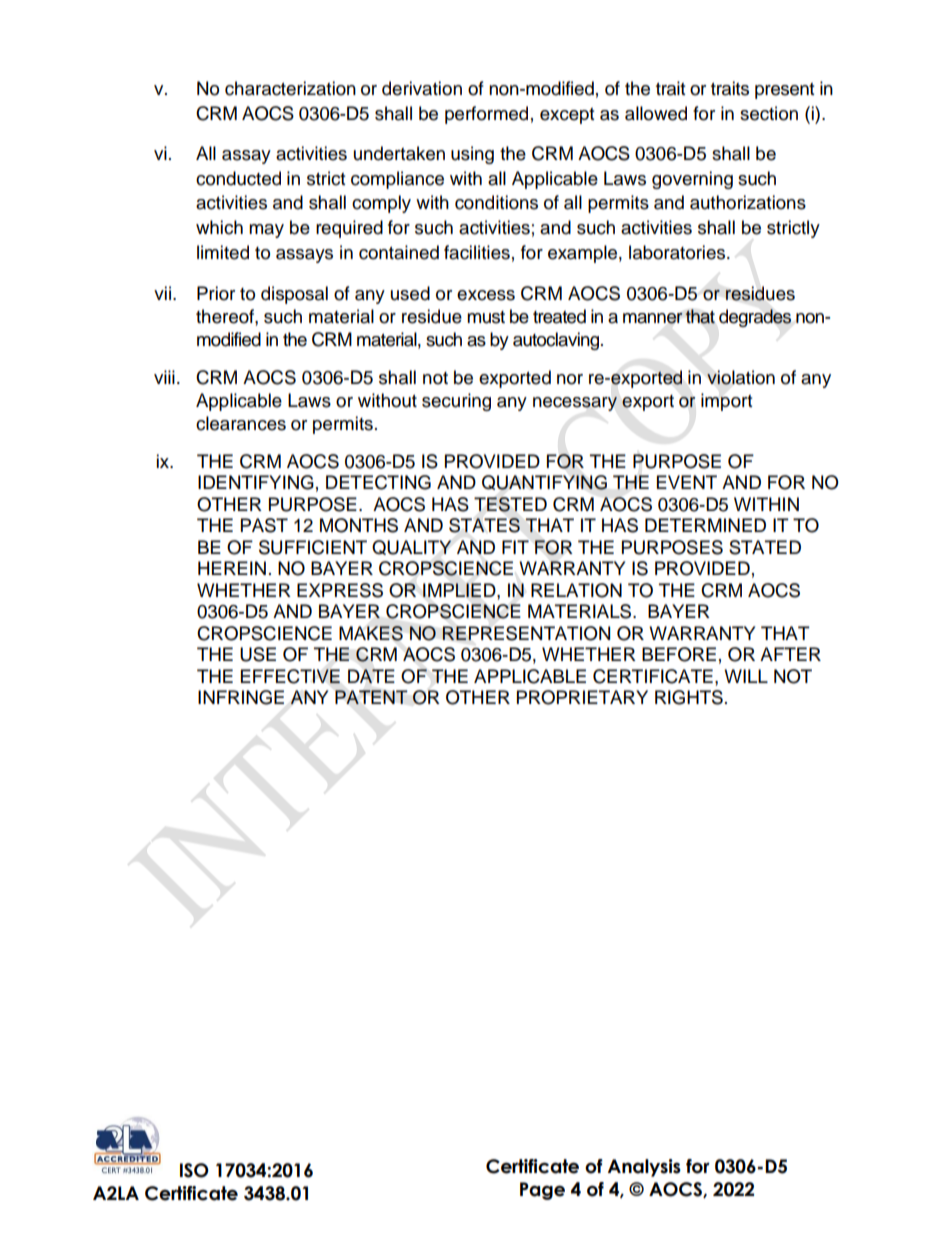 Image resolution: width=952 pixels, height=1233 pixels. What do you see at coordinates (290, 88) in the screenshot?
I see `characterization` at bounding box center [290, 88].
